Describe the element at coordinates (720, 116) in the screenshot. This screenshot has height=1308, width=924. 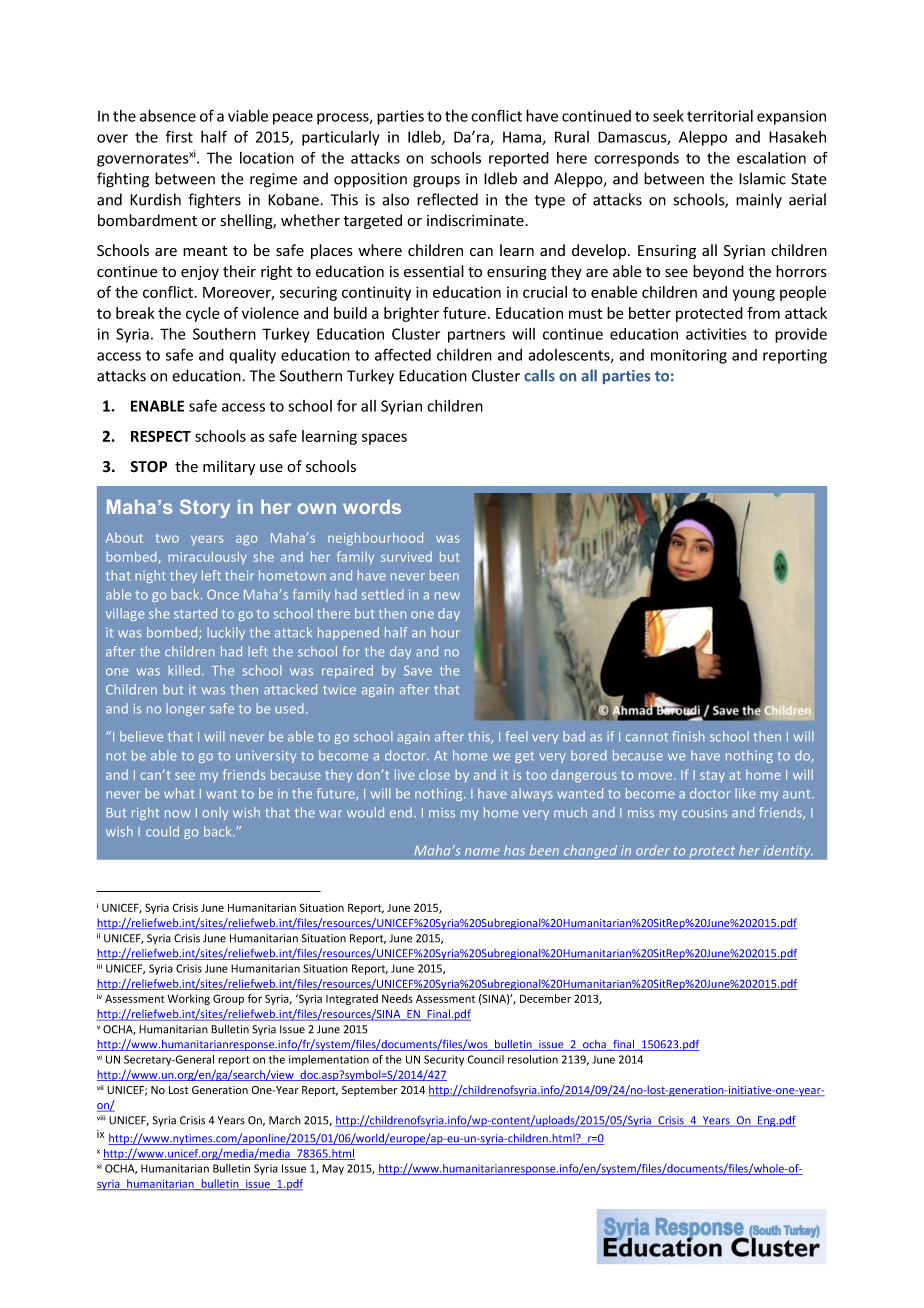
I see `territorial` at that location.
